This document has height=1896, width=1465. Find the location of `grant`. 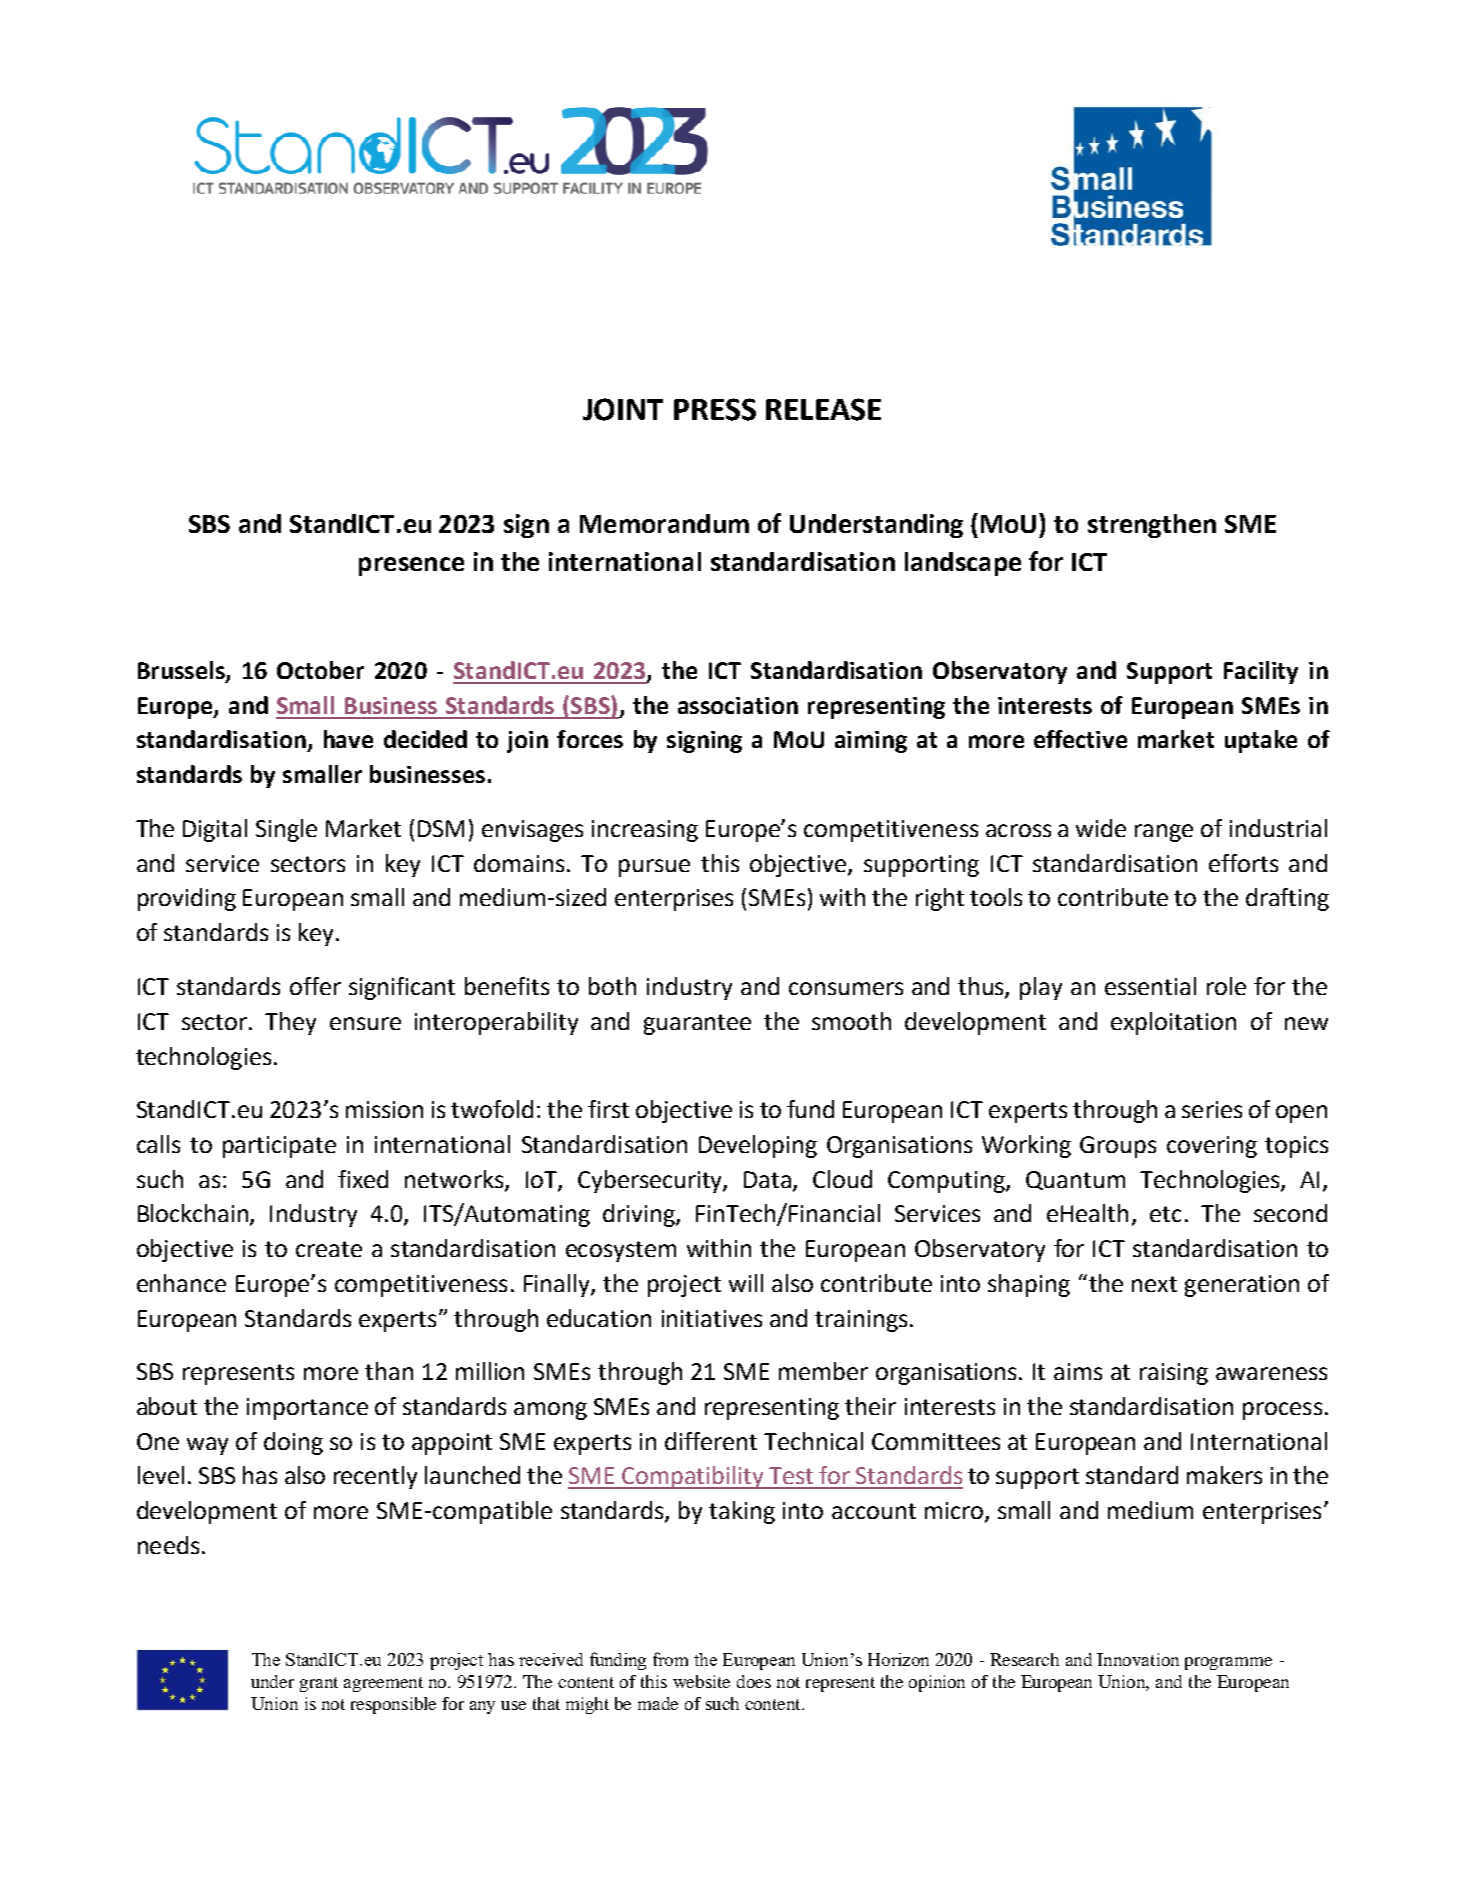

grant is located at coordinates (319, 1684).
